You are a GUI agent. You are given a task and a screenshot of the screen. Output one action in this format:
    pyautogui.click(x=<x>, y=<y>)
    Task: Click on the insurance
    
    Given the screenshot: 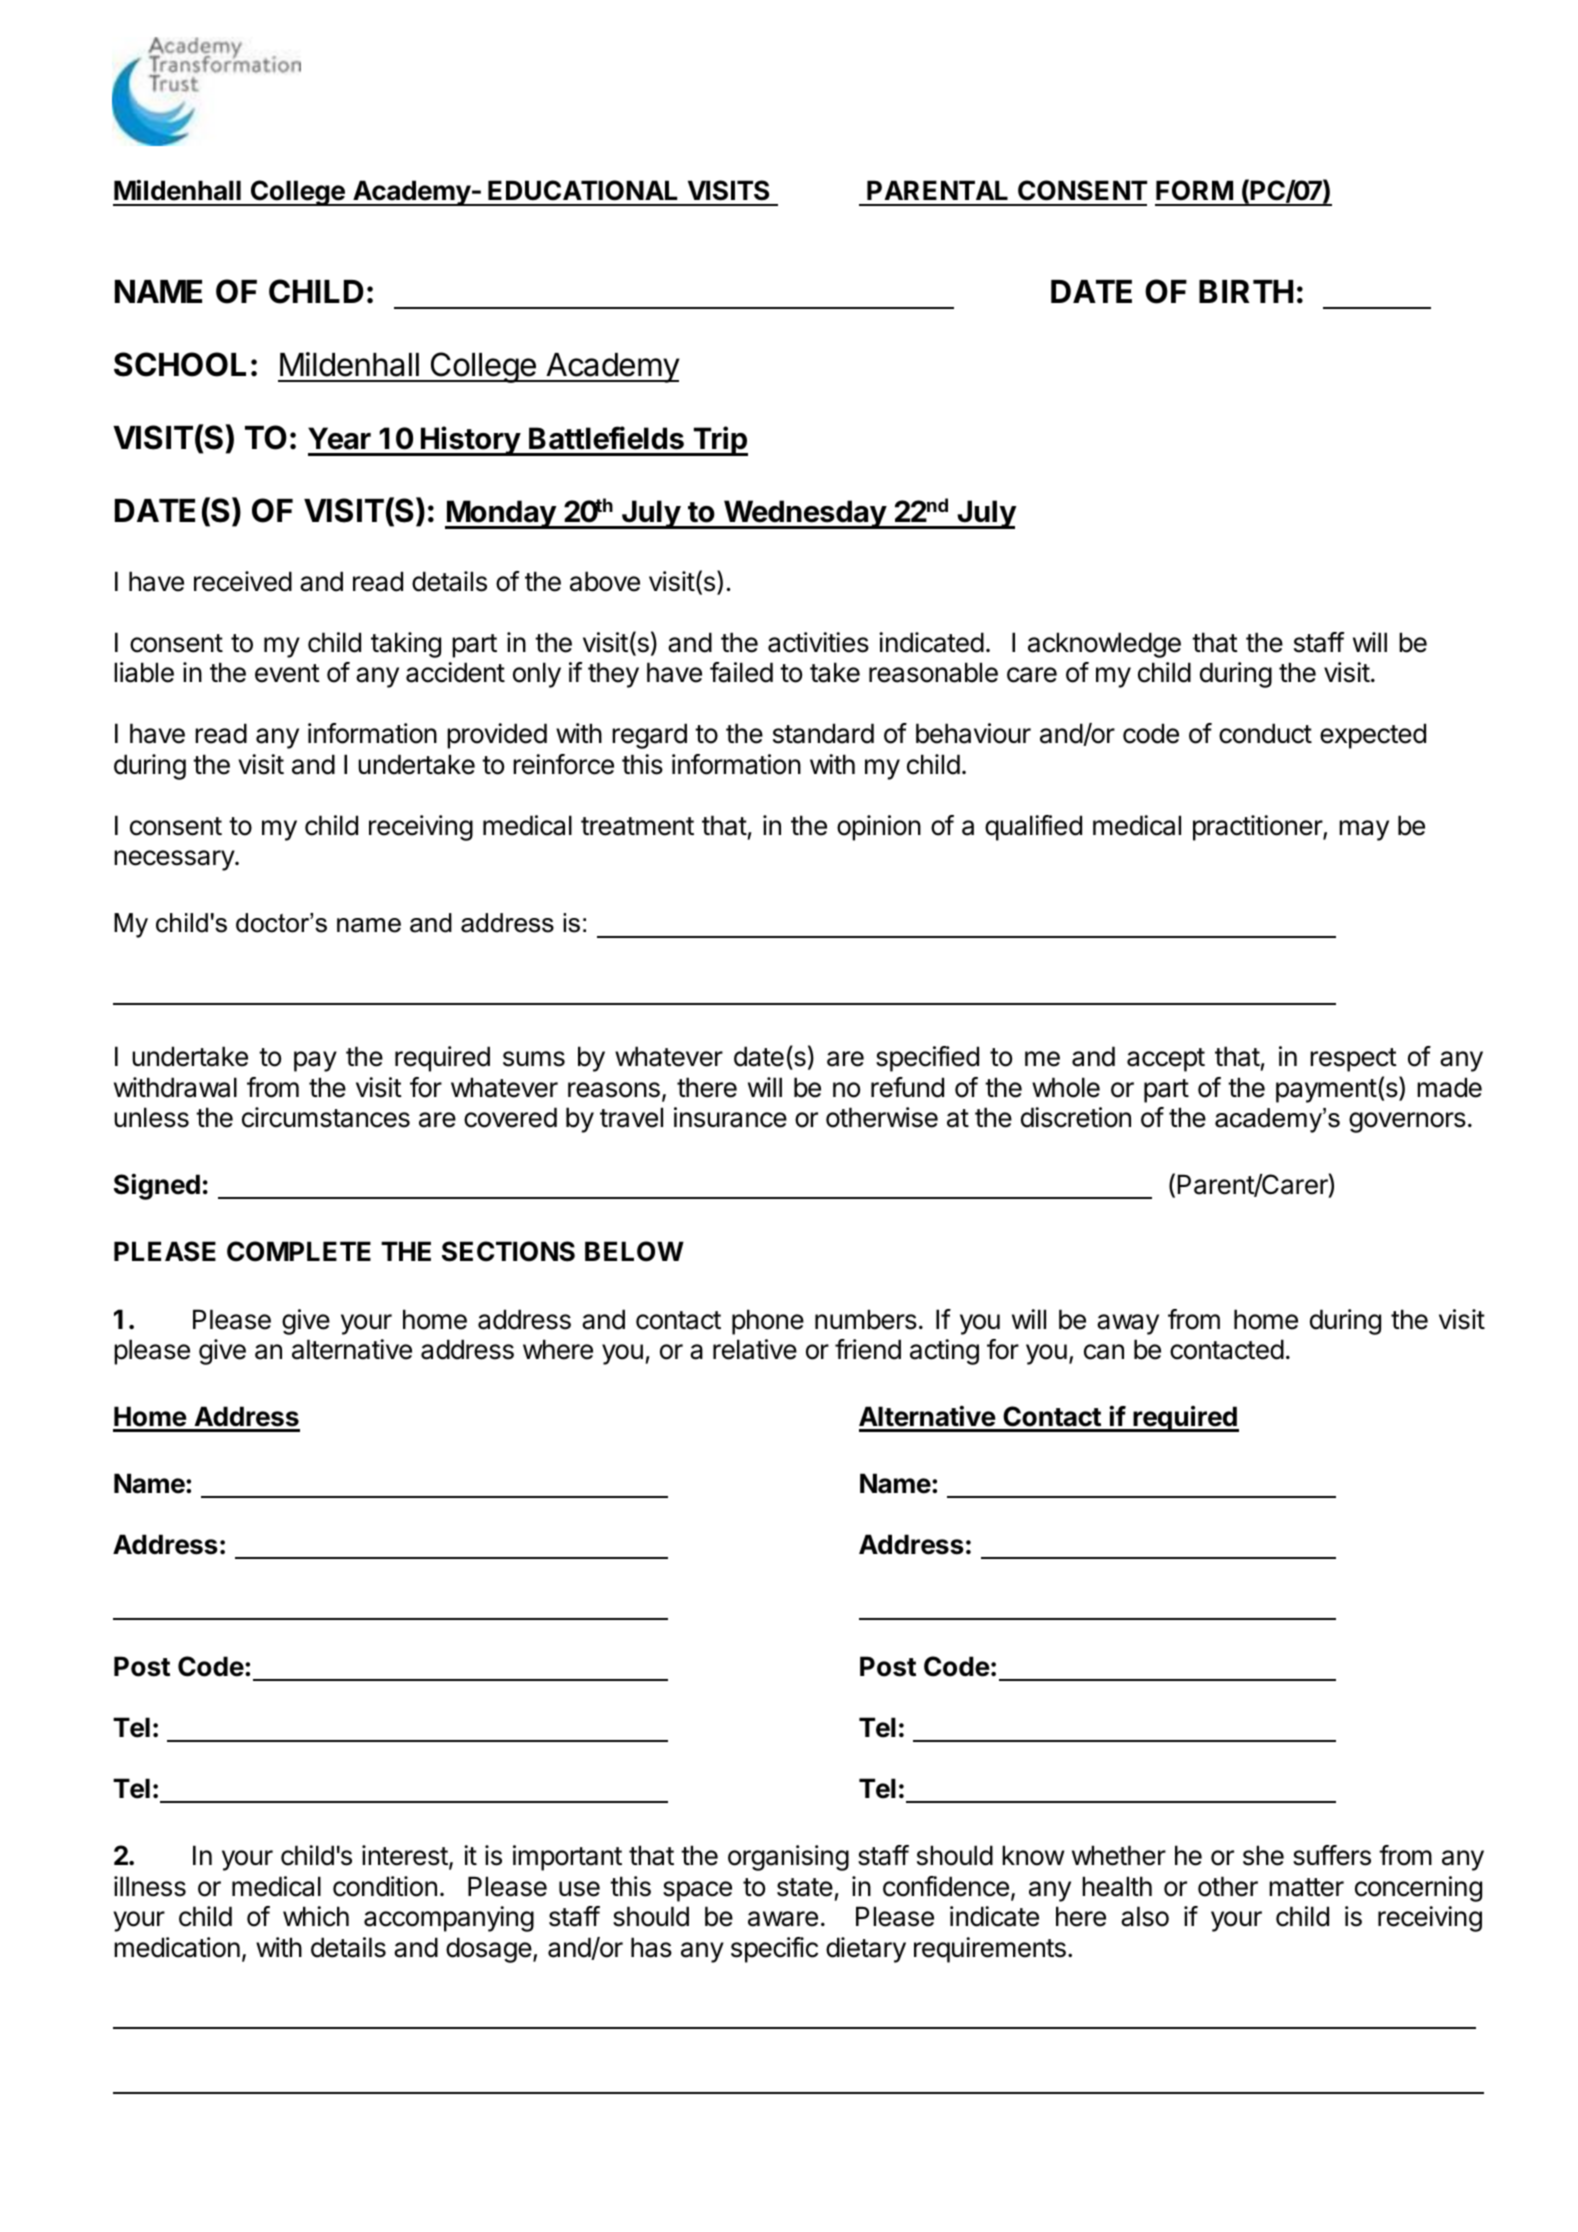 What is the action you would take?
    pyautogui.click(x=730, y=1117)
